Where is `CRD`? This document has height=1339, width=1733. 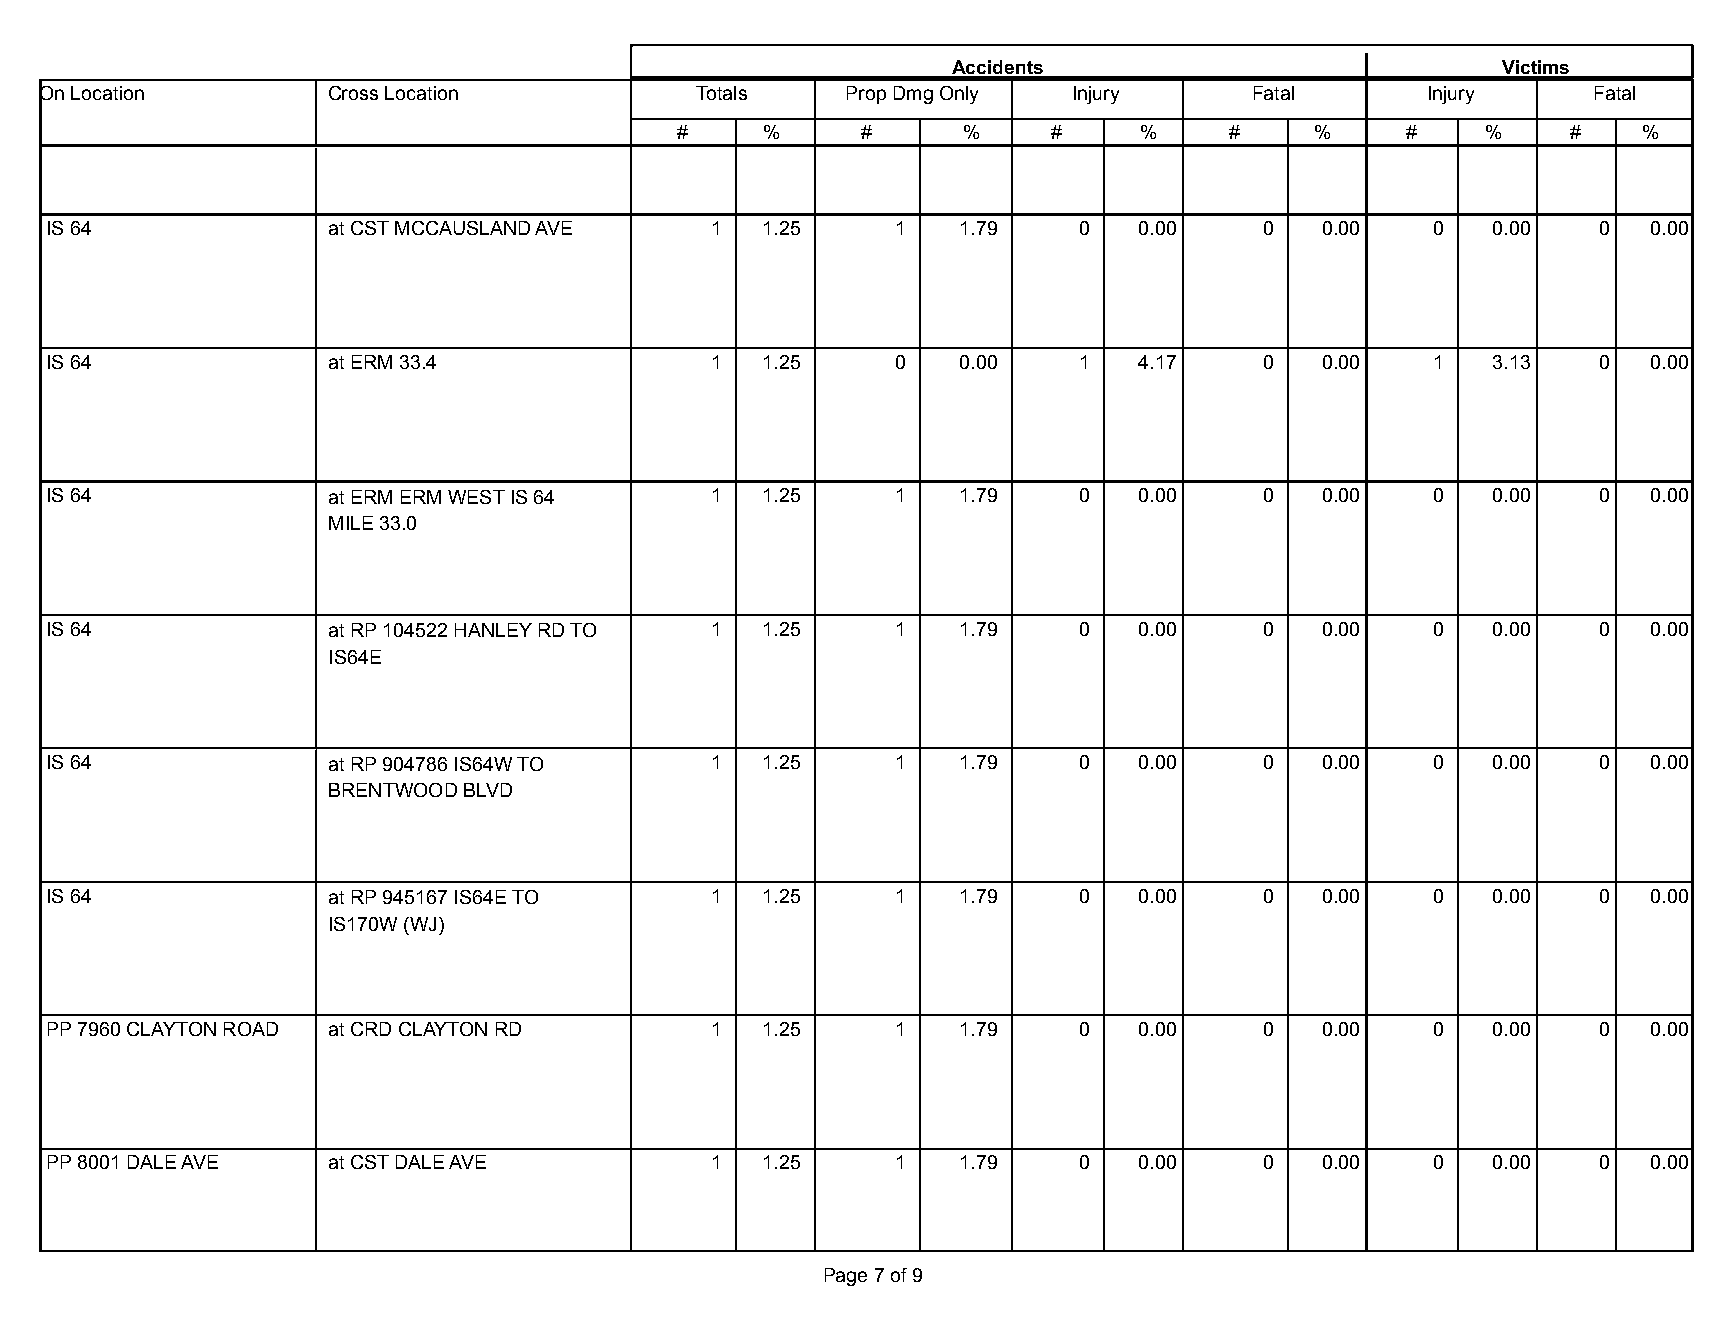 CRD is located at coordinates (371, 1029).
